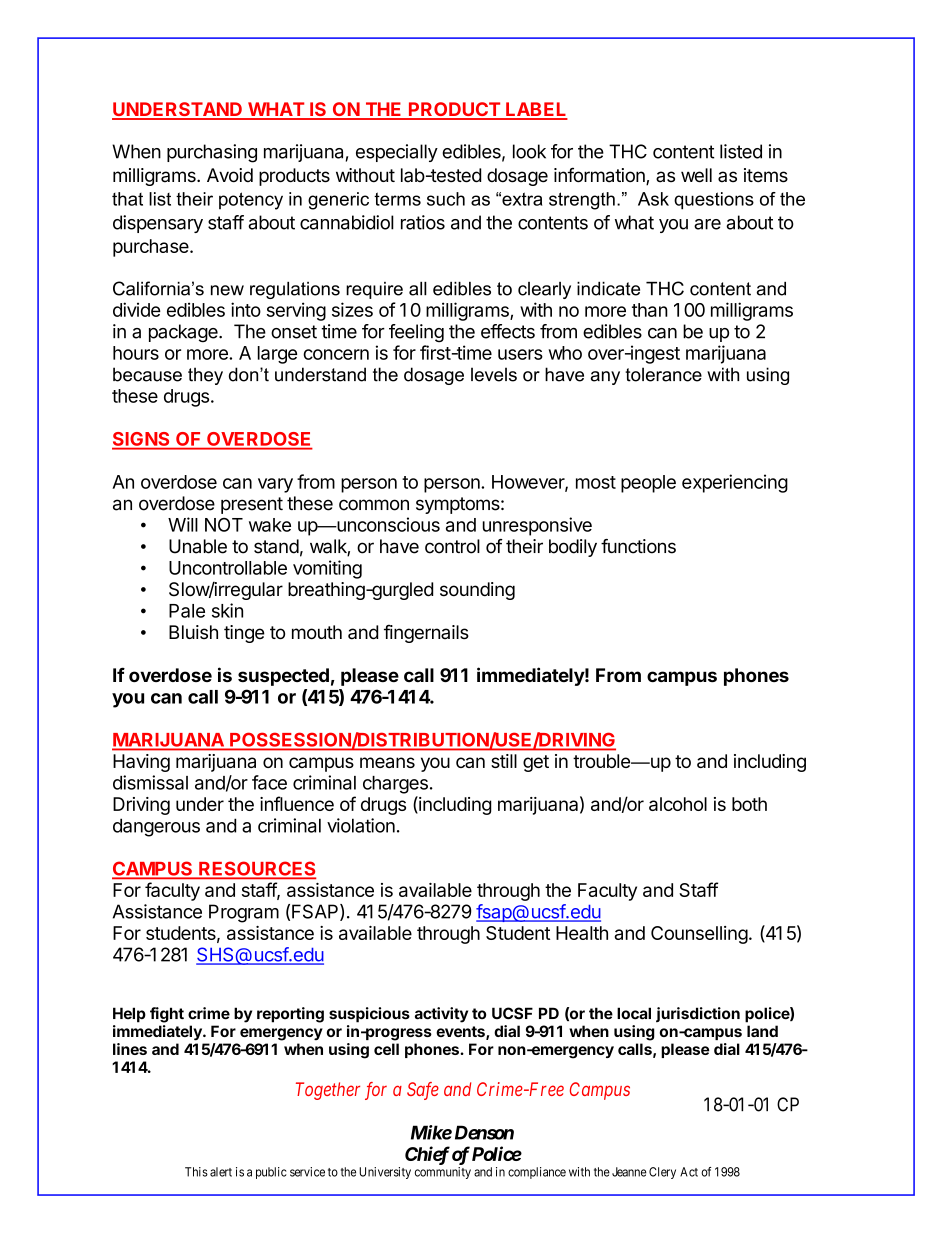 Image resolution: width=952 pixels, height=1233 pixels. Describe the element at coordinates (230, 175) in the screenshot. I see `Avoid` at that location.
